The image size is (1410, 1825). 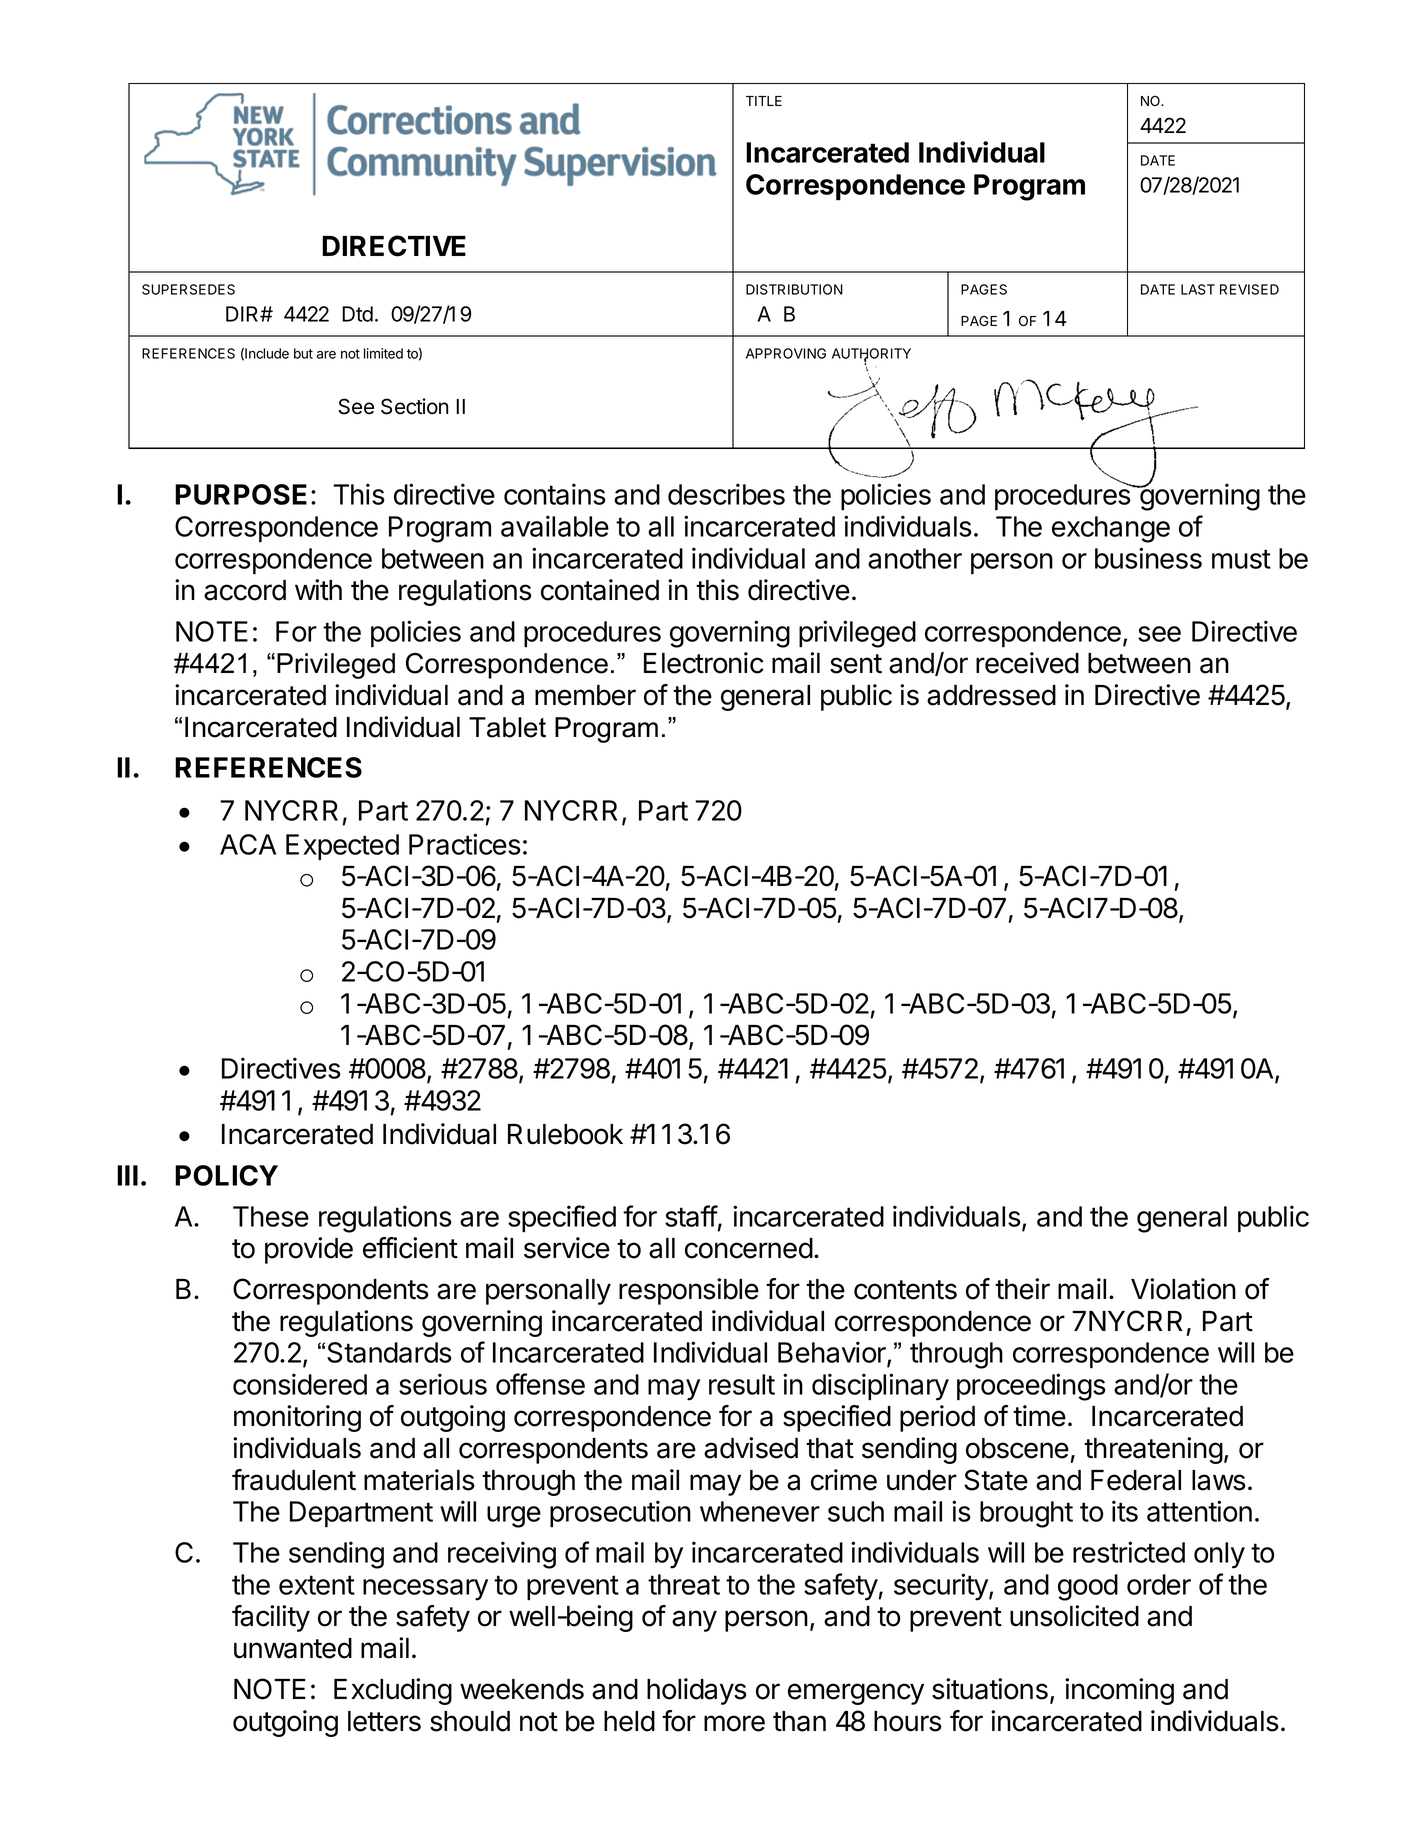 What do you see at coordinates (465, 844) in the document?
I see `Practices` at bounding box center [465, 844].
